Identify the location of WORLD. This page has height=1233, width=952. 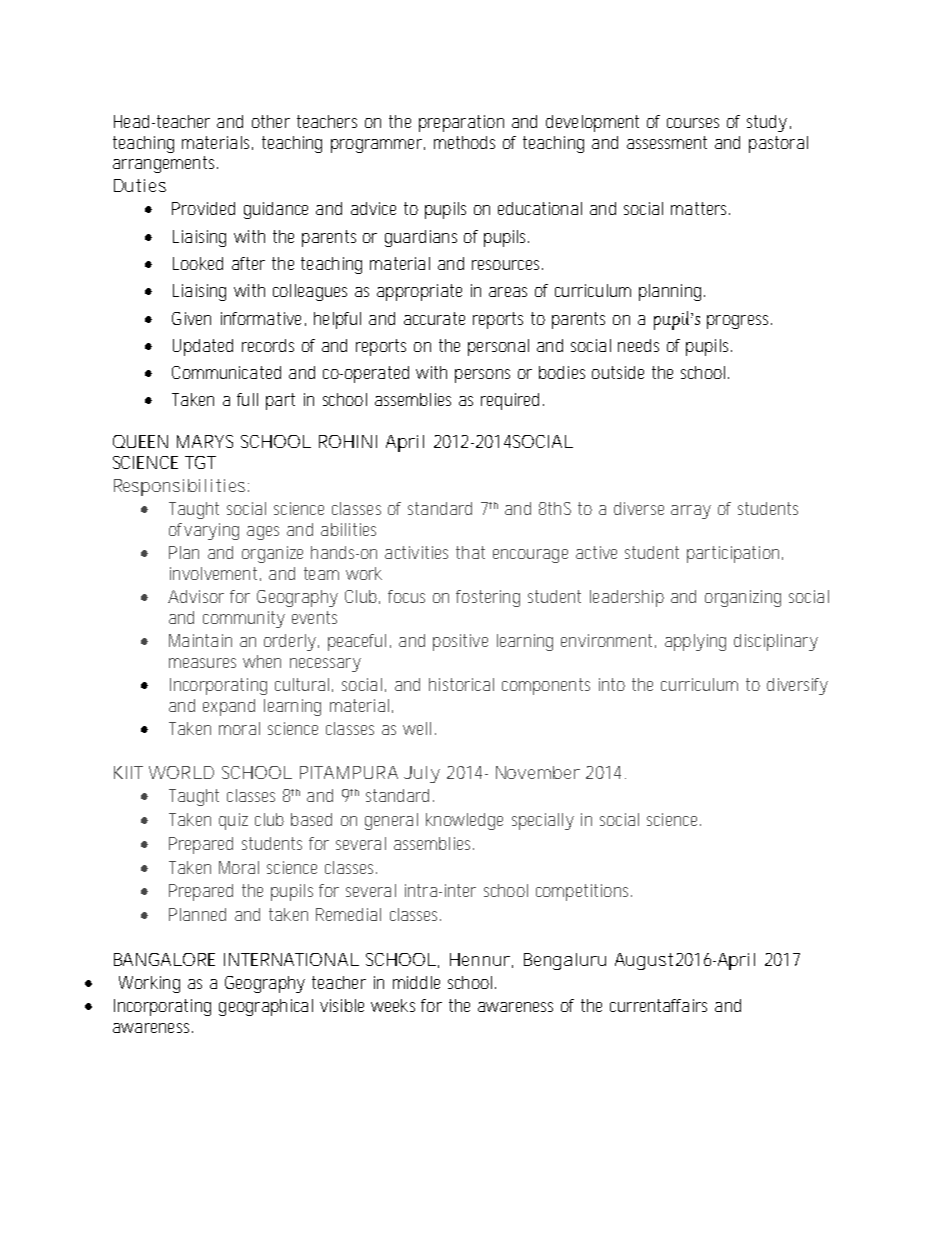
(181, 772).
